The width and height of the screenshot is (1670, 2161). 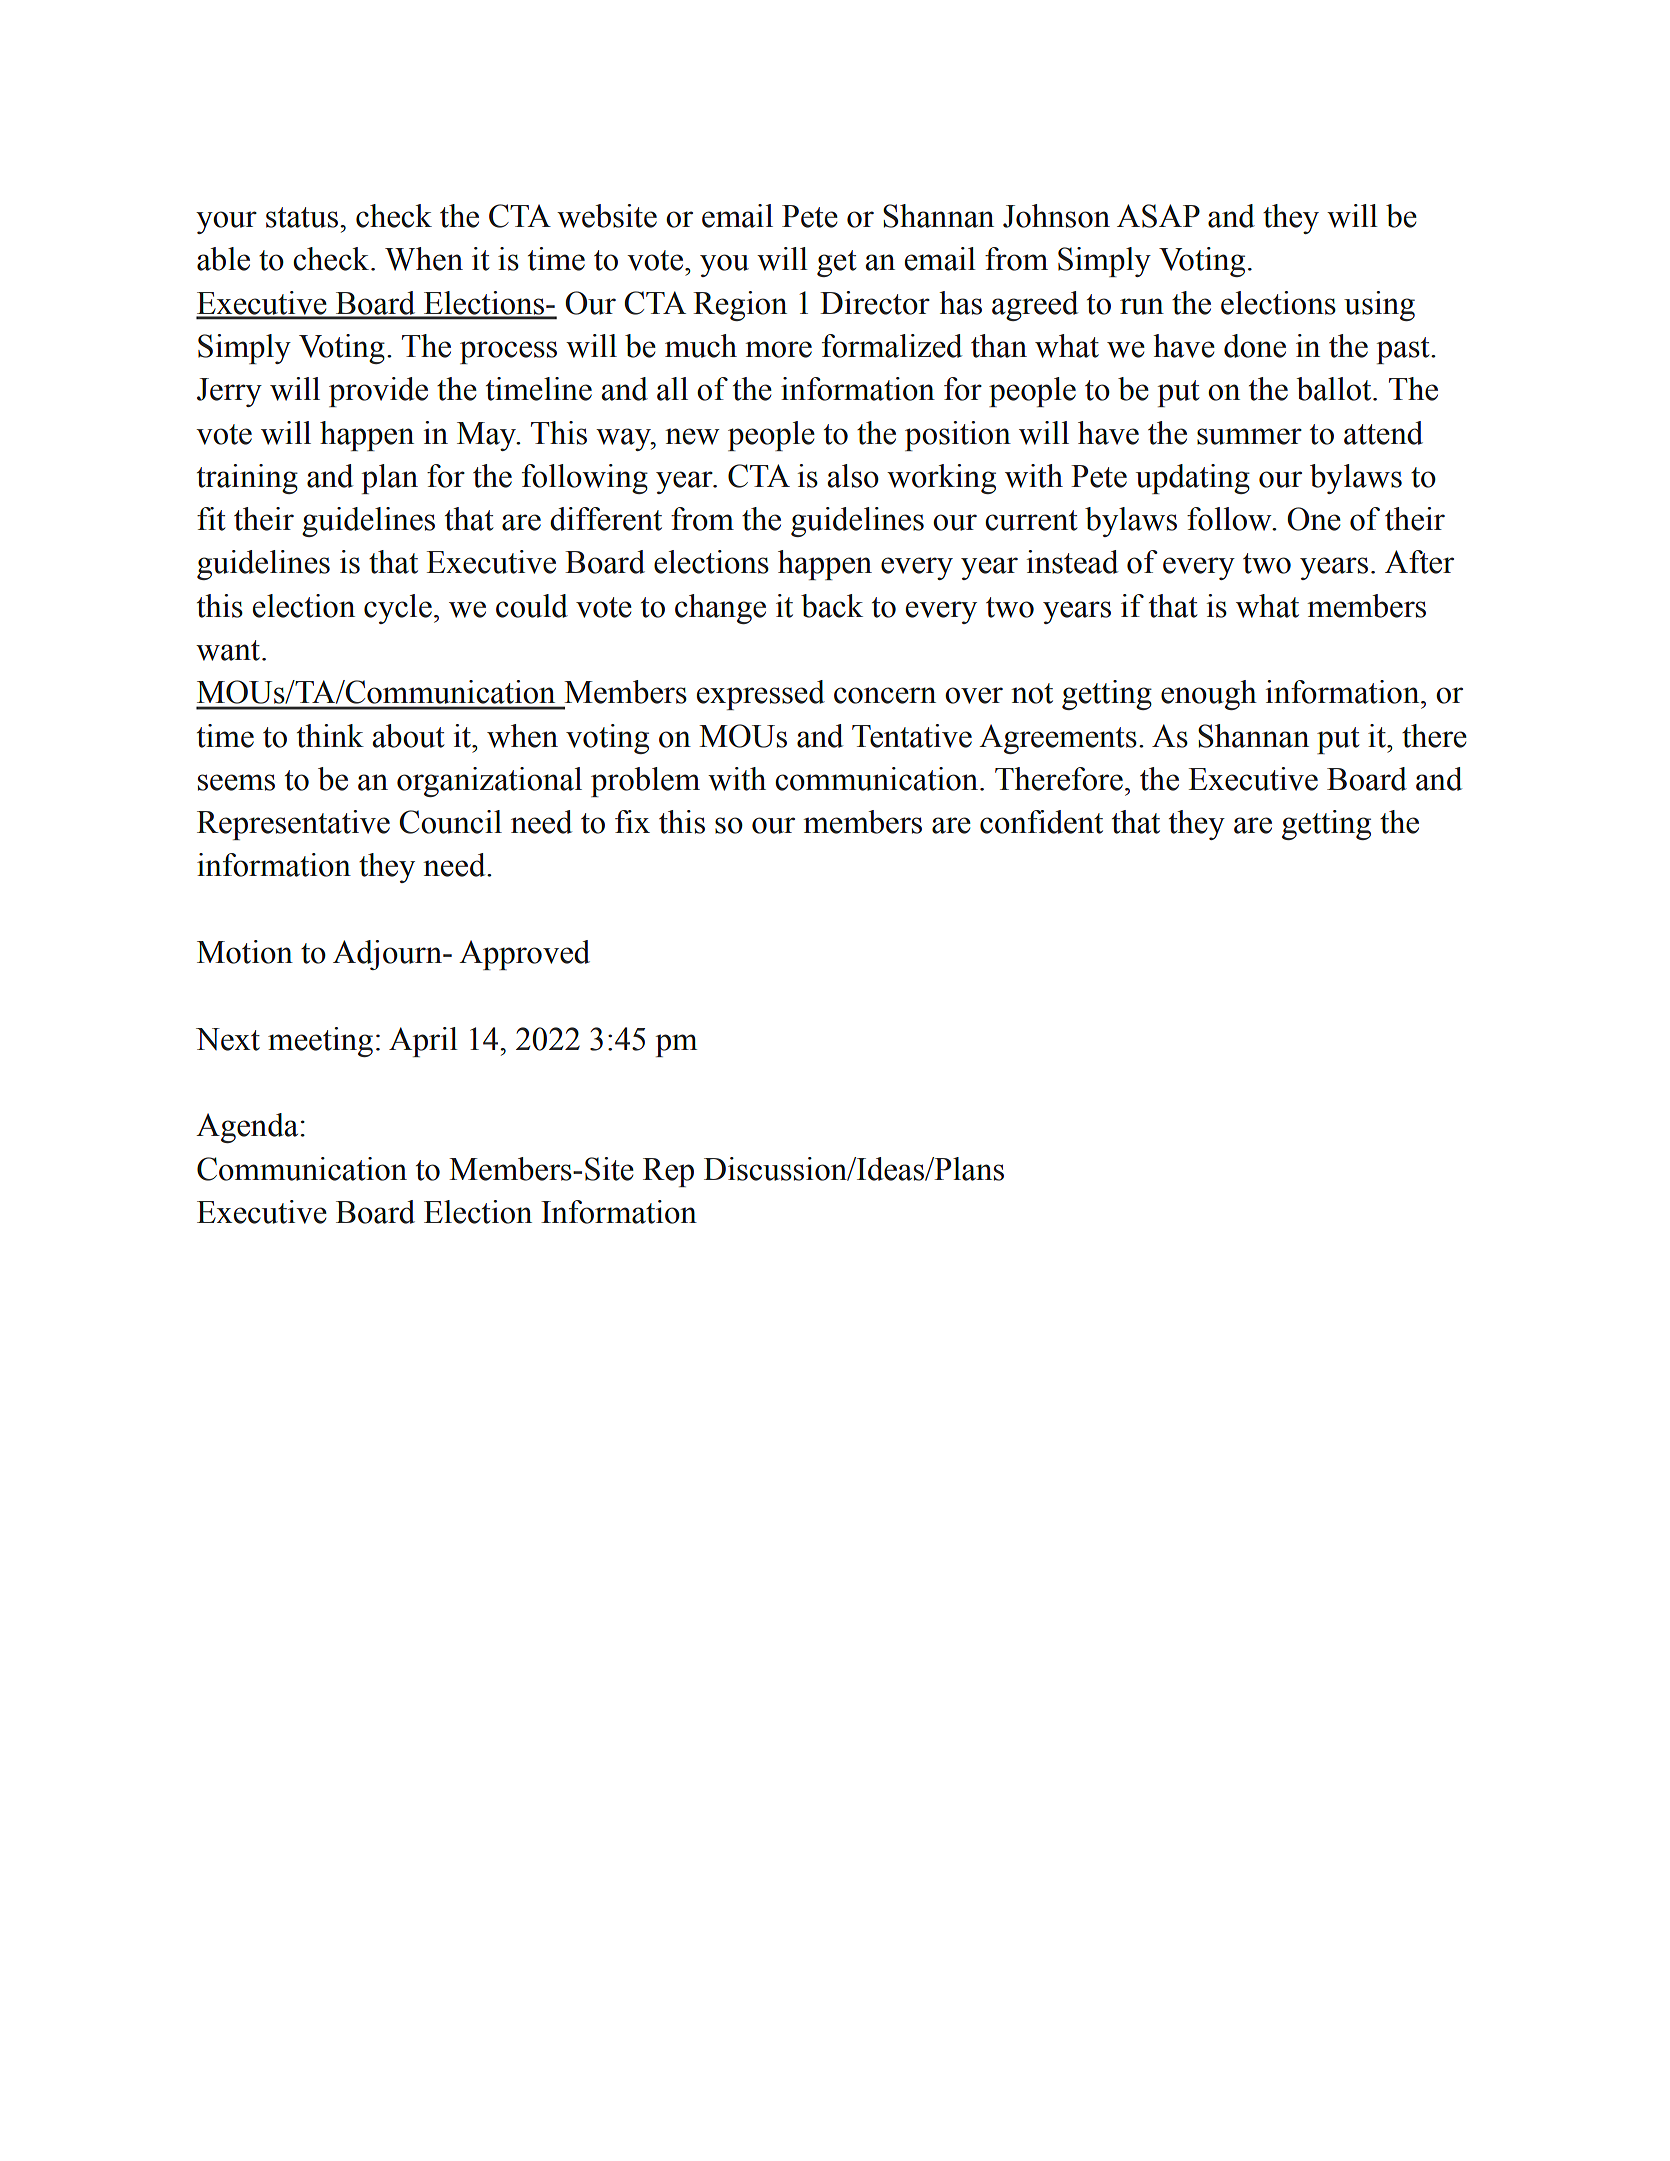 I want to click on Director, so click(x=875, y=303).
